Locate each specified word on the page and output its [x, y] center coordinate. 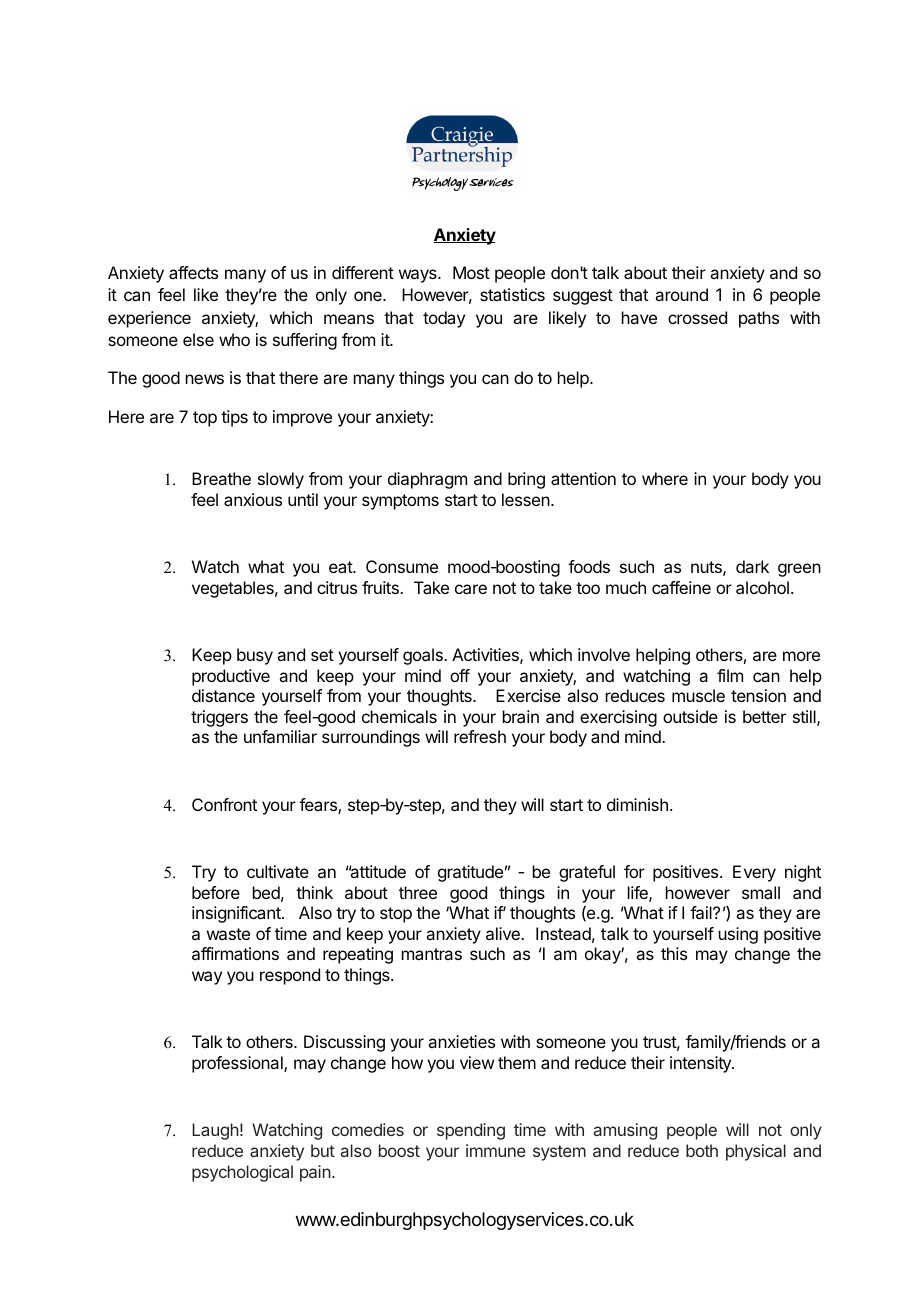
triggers [219, 718]
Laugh [215, 1131]
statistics [512, 294]
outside [690, 716]
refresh [480, 736]
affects [193, 272]
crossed [697, 317]
